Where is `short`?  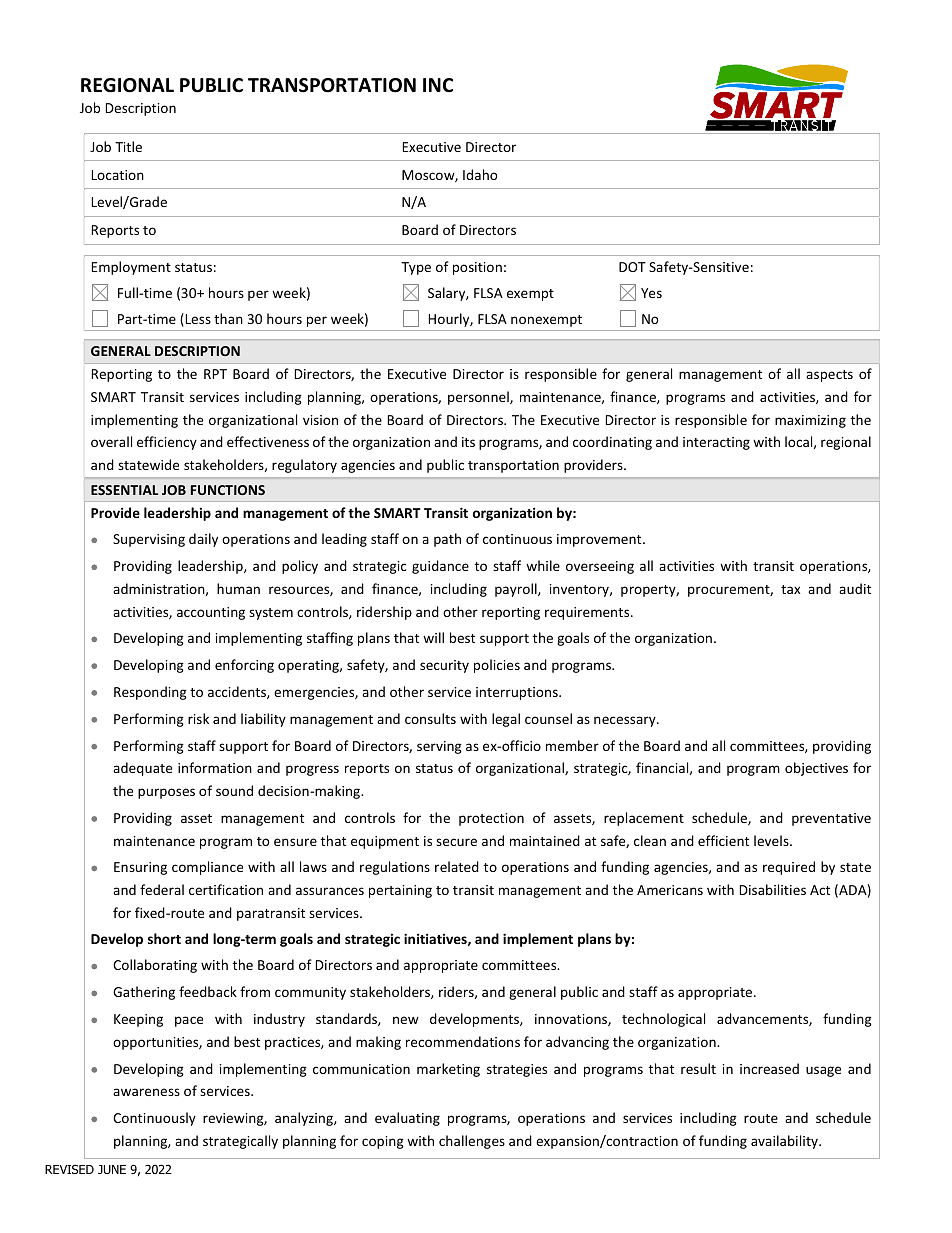
short is located at coordinates (164, 938).
